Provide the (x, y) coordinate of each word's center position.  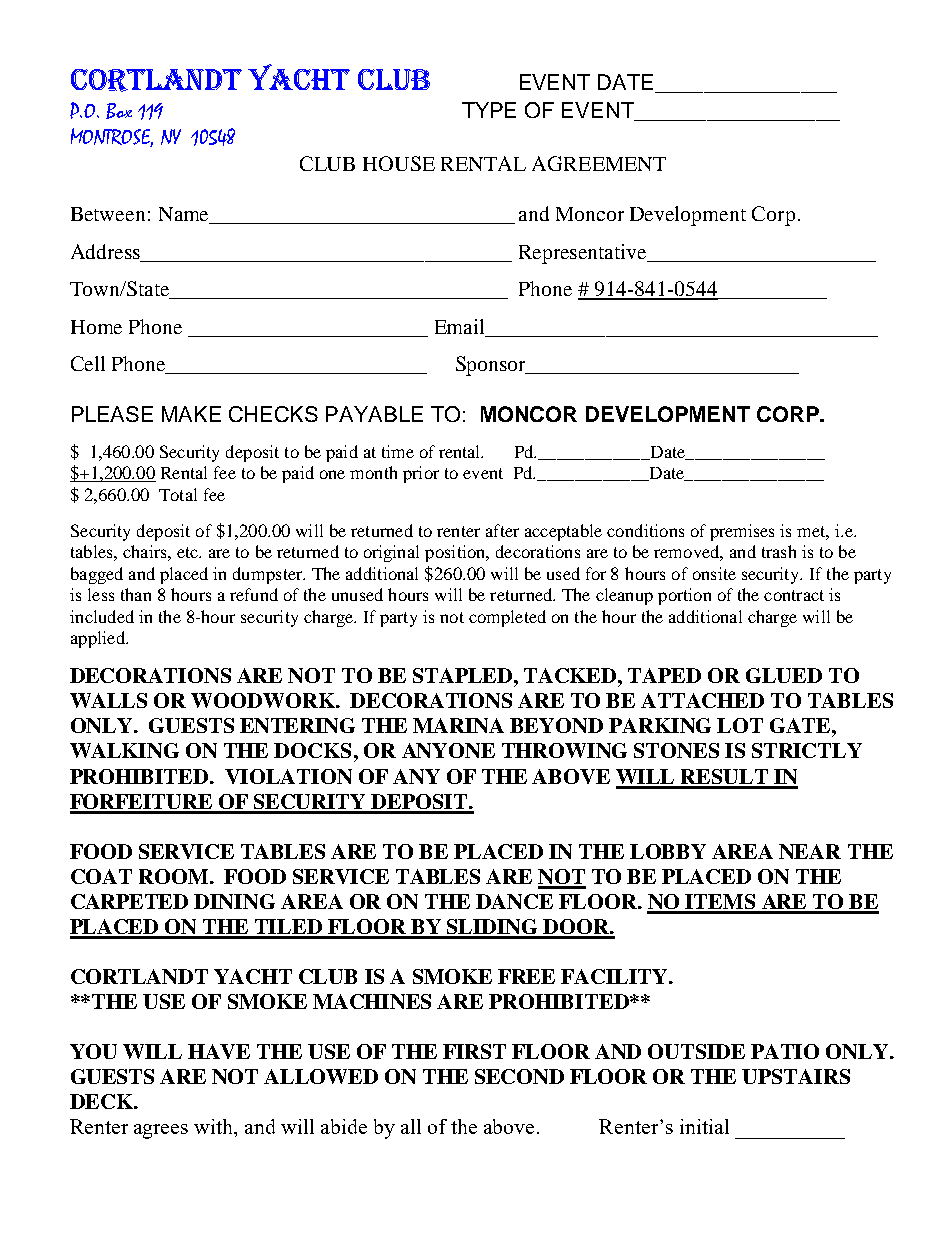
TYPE (489, 110)
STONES (676, 750)
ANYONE (448, 750)
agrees (161, 1131)
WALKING (124, 750)
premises (742, 532)
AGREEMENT (599, 163)
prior (421, 474)
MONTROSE (112, 137)
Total (178, 494)
